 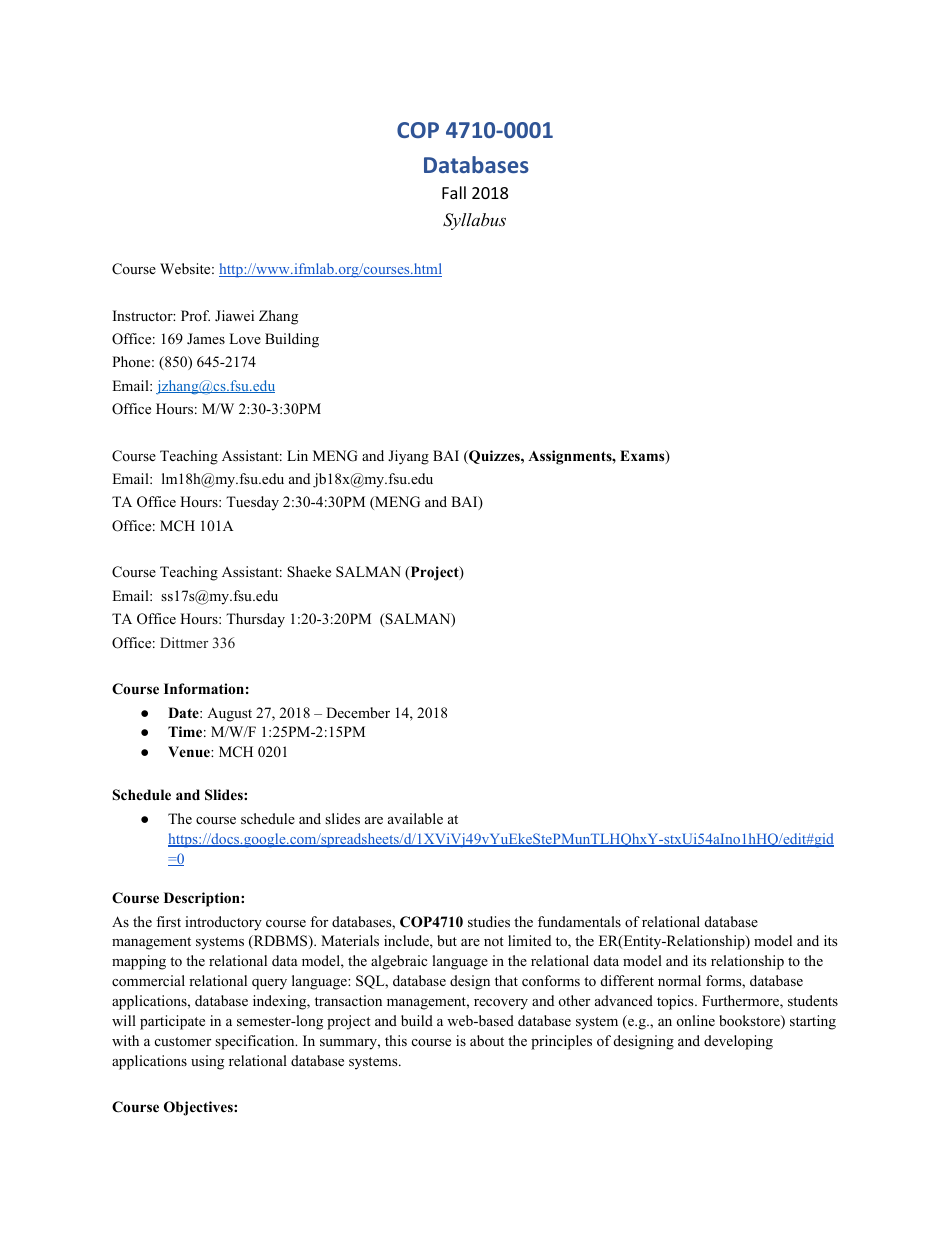 What do you see at coordinates (183, 1041) in the screenshot?
I see `customer` at bounding box center [183, 1041].
